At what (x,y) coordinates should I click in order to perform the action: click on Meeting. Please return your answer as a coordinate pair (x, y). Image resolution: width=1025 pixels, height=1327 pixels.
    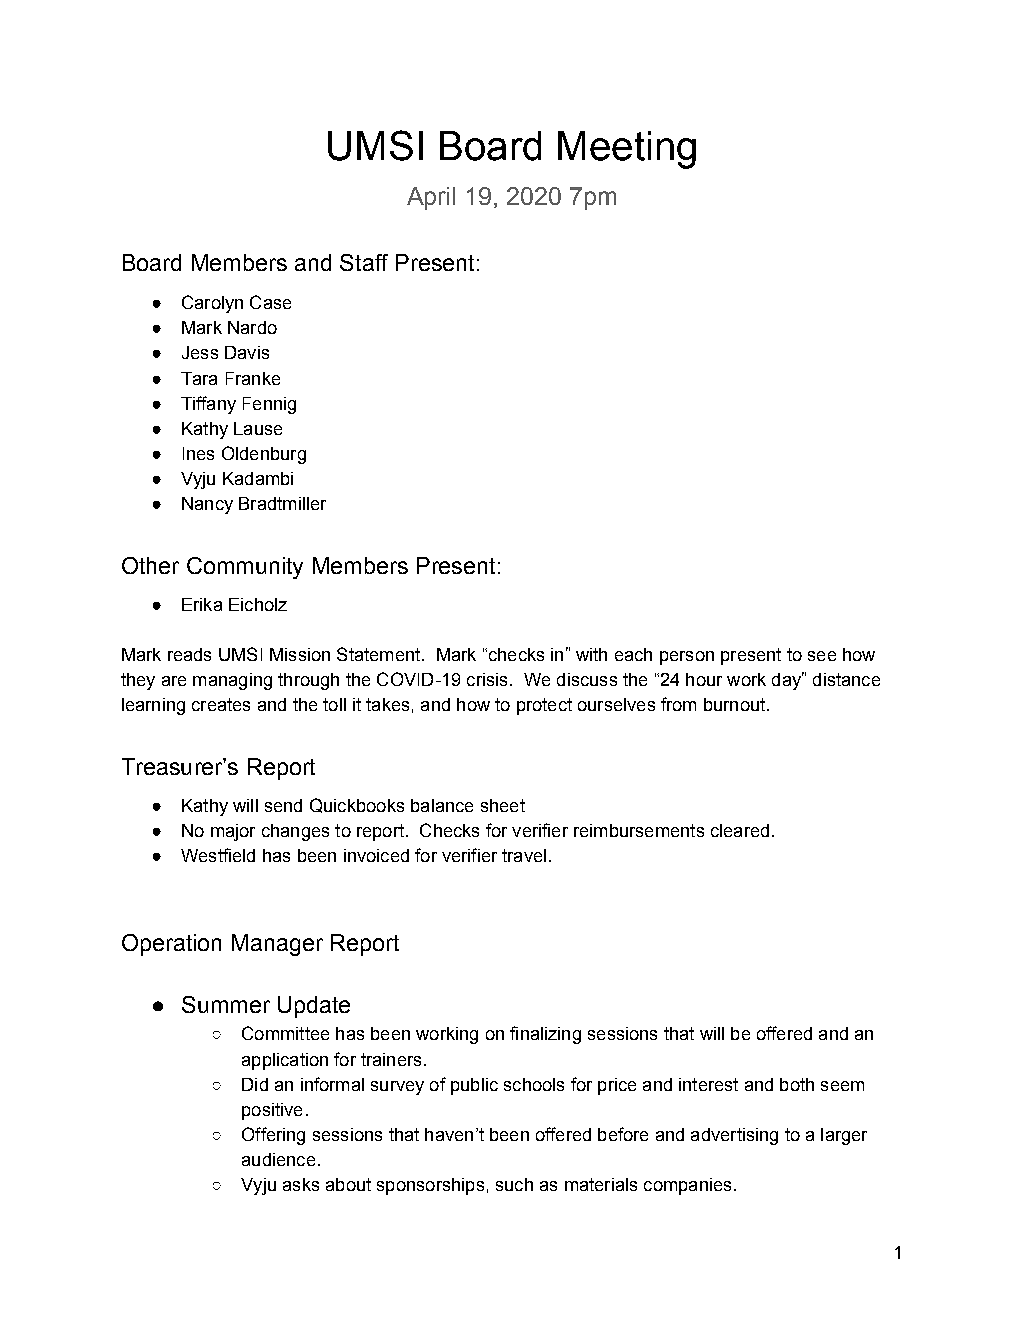
    Looking at the image, I should click on (627, 150).
